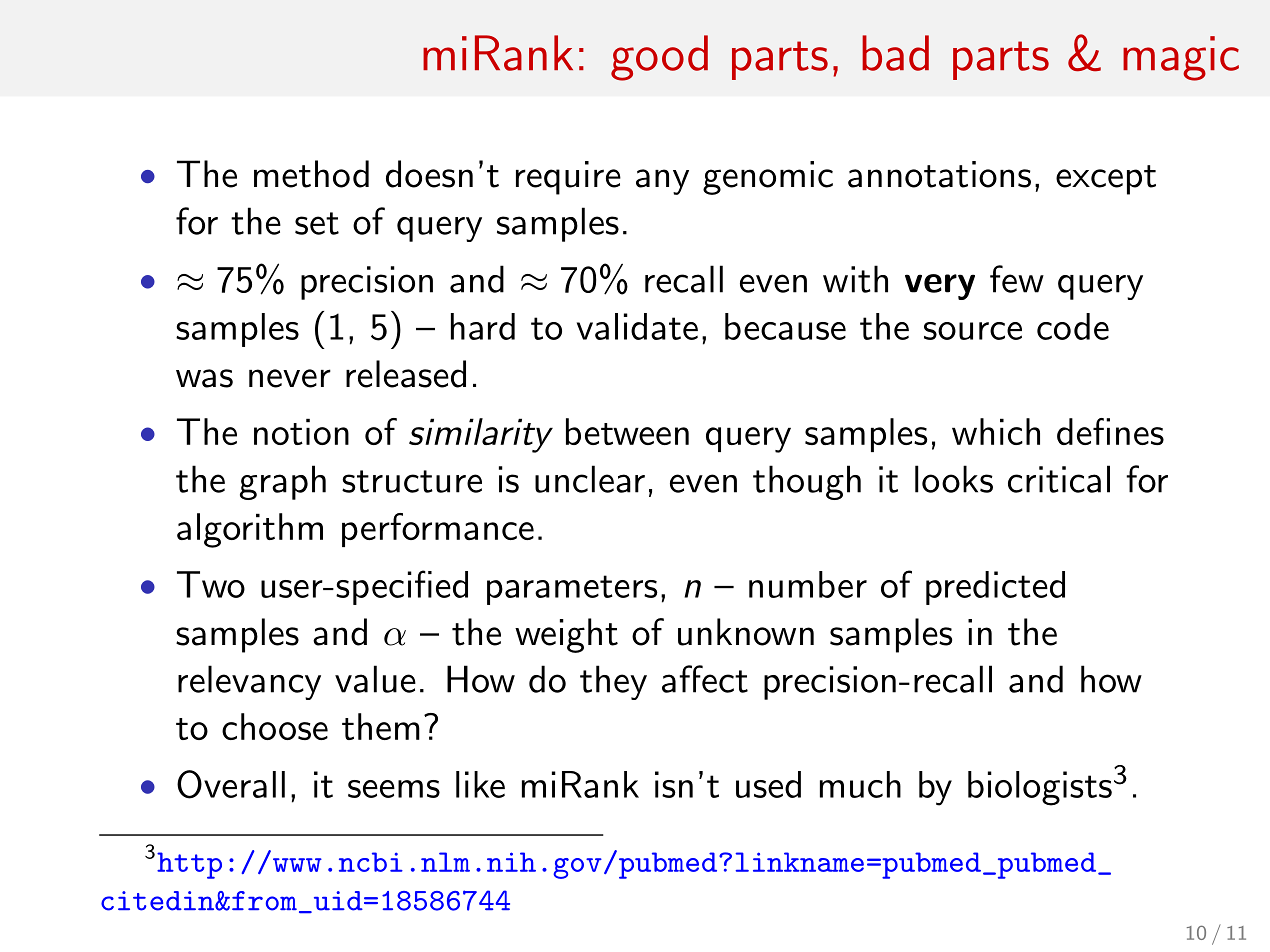  I want to click on good, so click(659, 58).
